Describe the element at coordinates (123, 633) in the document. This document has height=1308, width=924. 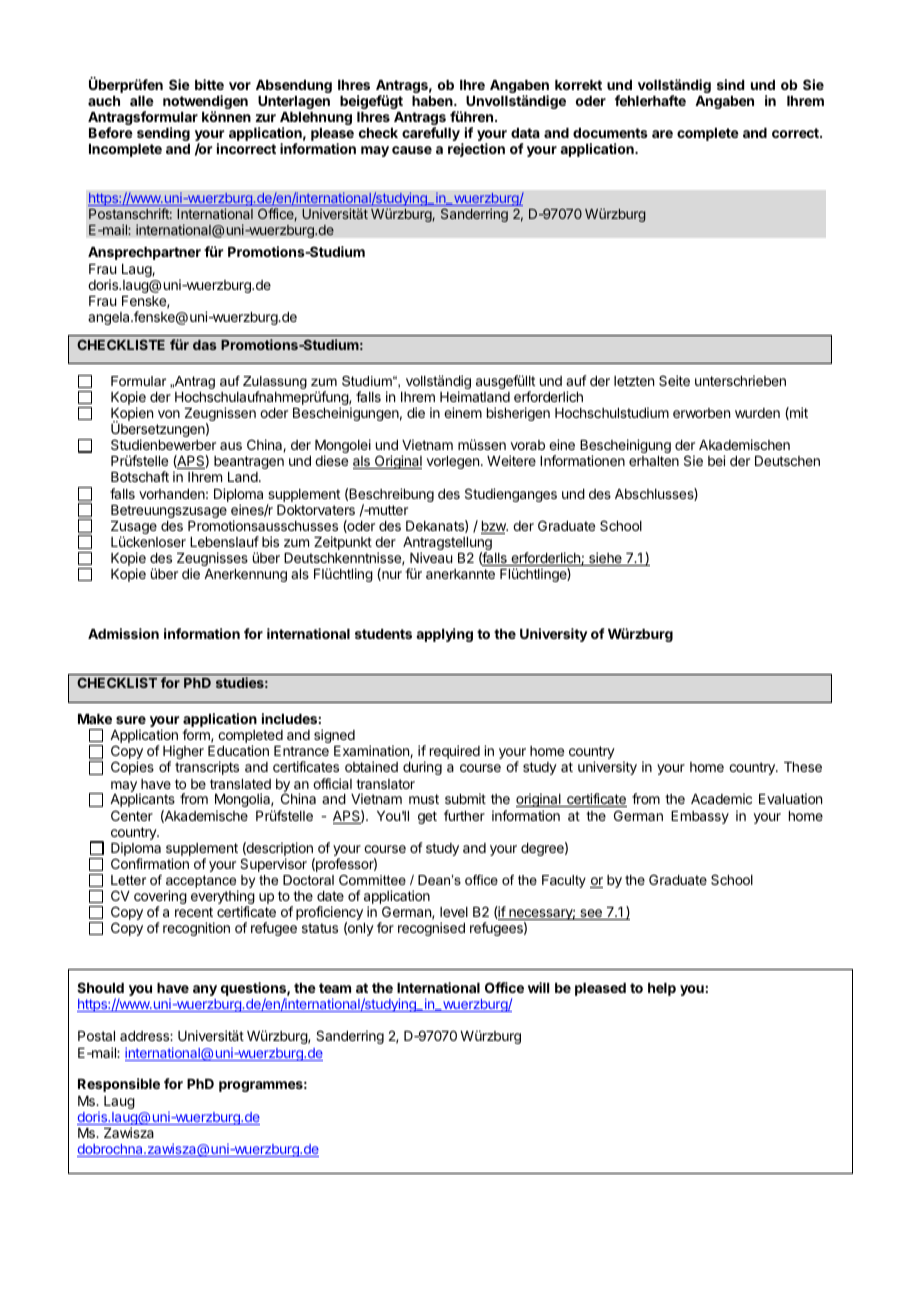
I see `Admission` at that location.
